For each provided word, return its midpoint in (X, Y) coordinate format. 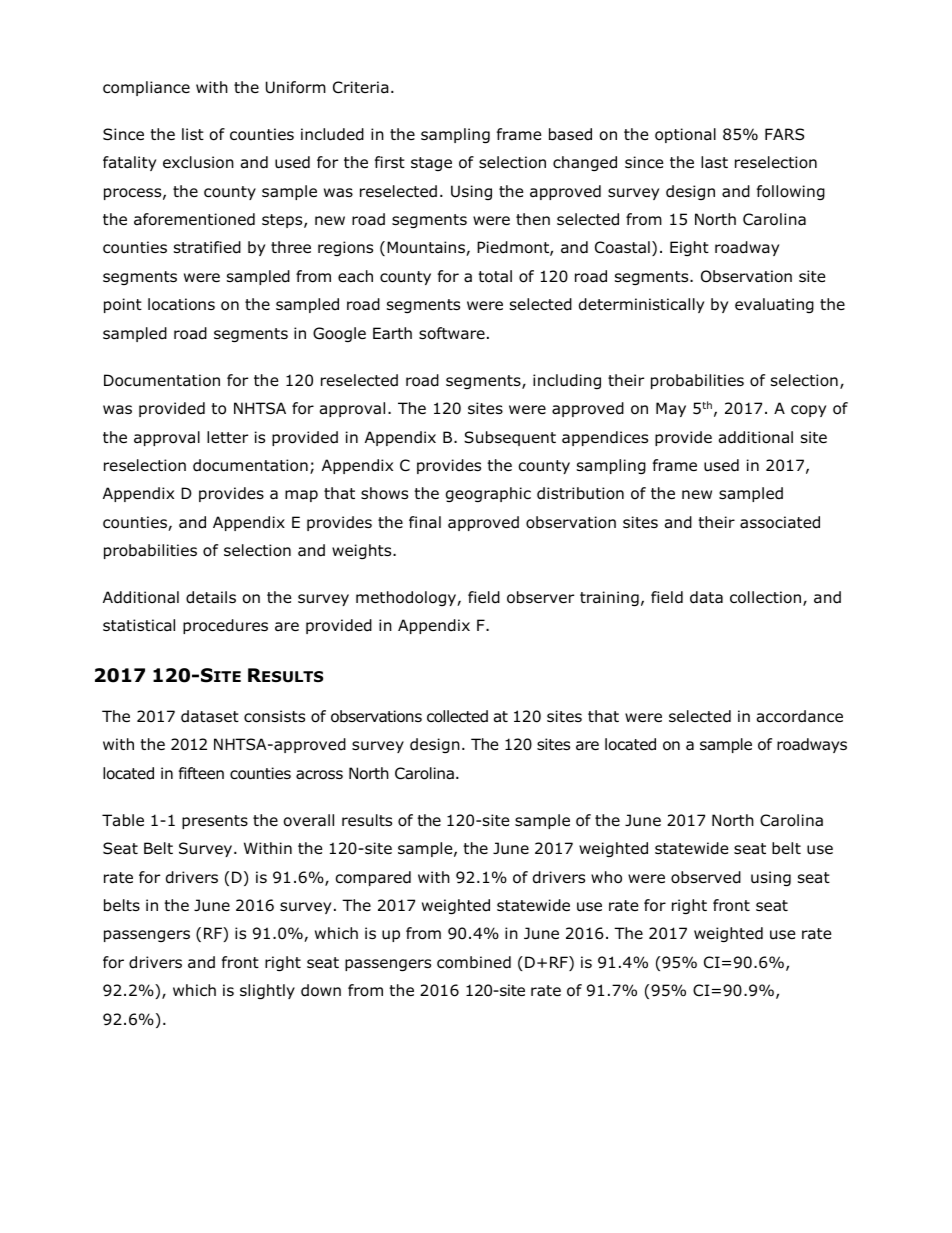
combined (474, 962)
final (425, 522)
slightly (267, 991)
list (193, 134)
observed (706, 877)
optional (685, 135)
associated (780, 522)
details (211, 597)
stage (431, 164)
